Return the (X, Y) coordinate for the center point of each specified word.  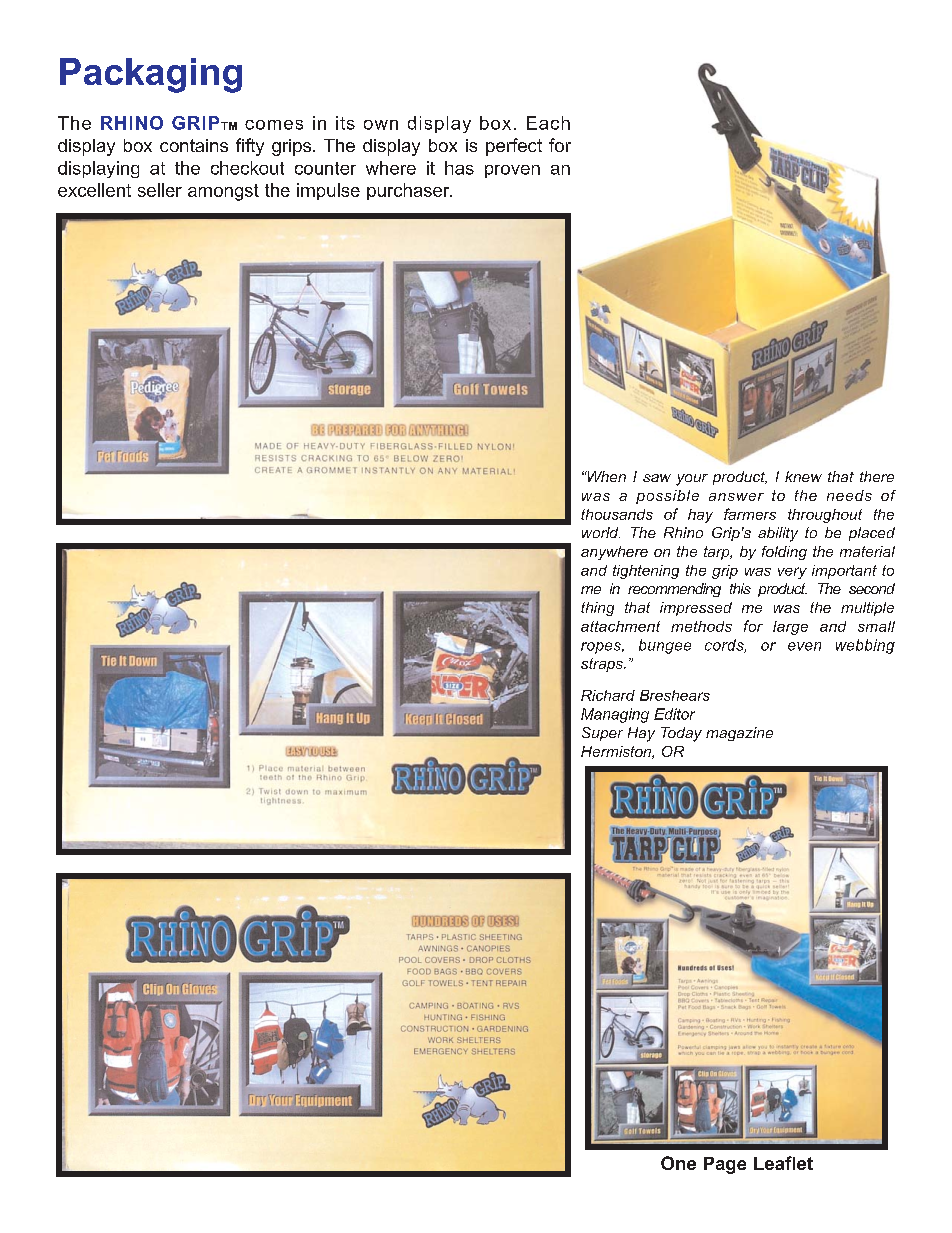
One (678, 1163)
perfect (514, 147)
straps (603, 665)
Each (548, 123)
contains (194, 145)
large (790, 628)
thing (597, 609)
